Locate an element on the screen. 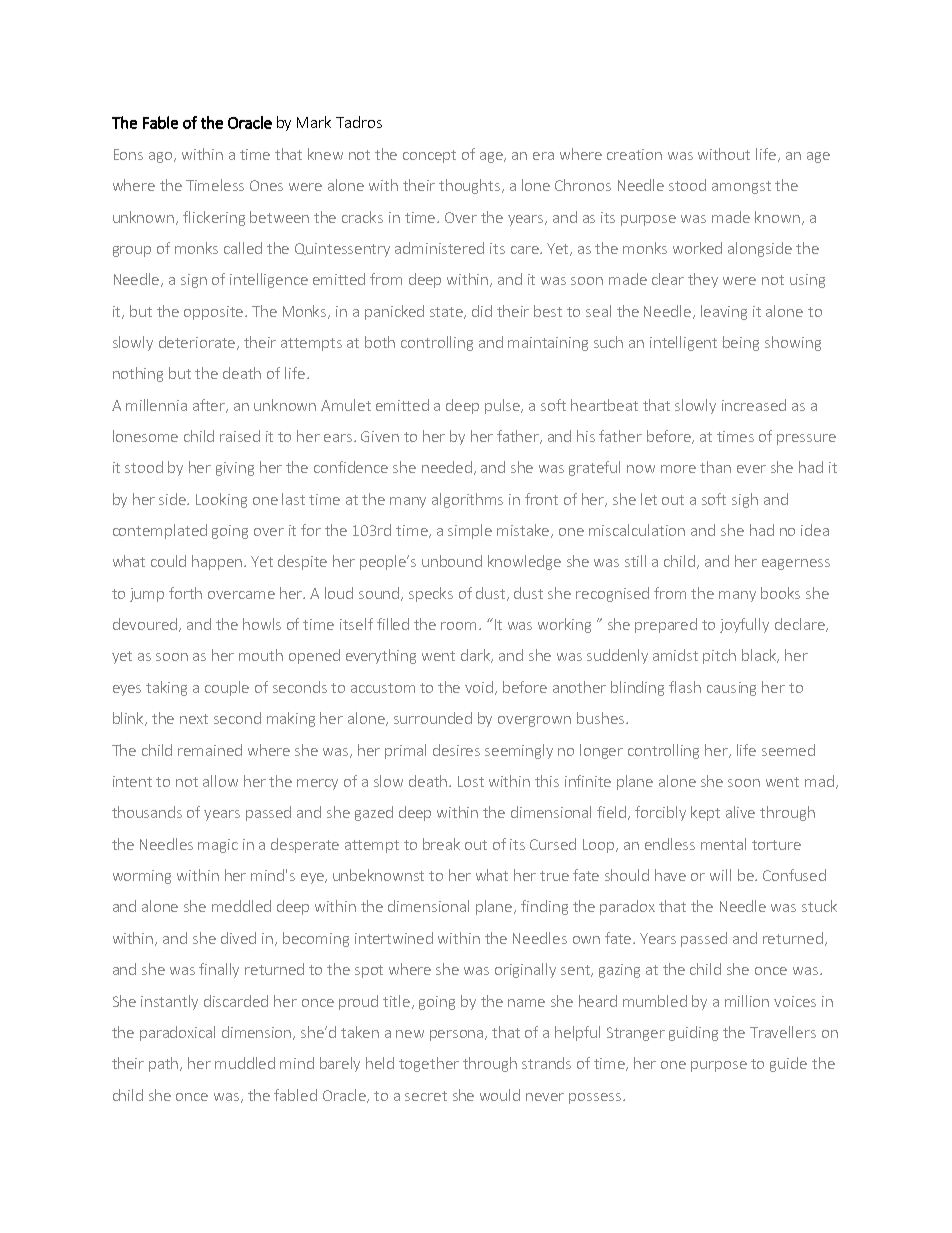 The height and width of the screenshot is (1233, 952). than is located at coordinates (715, 467).
